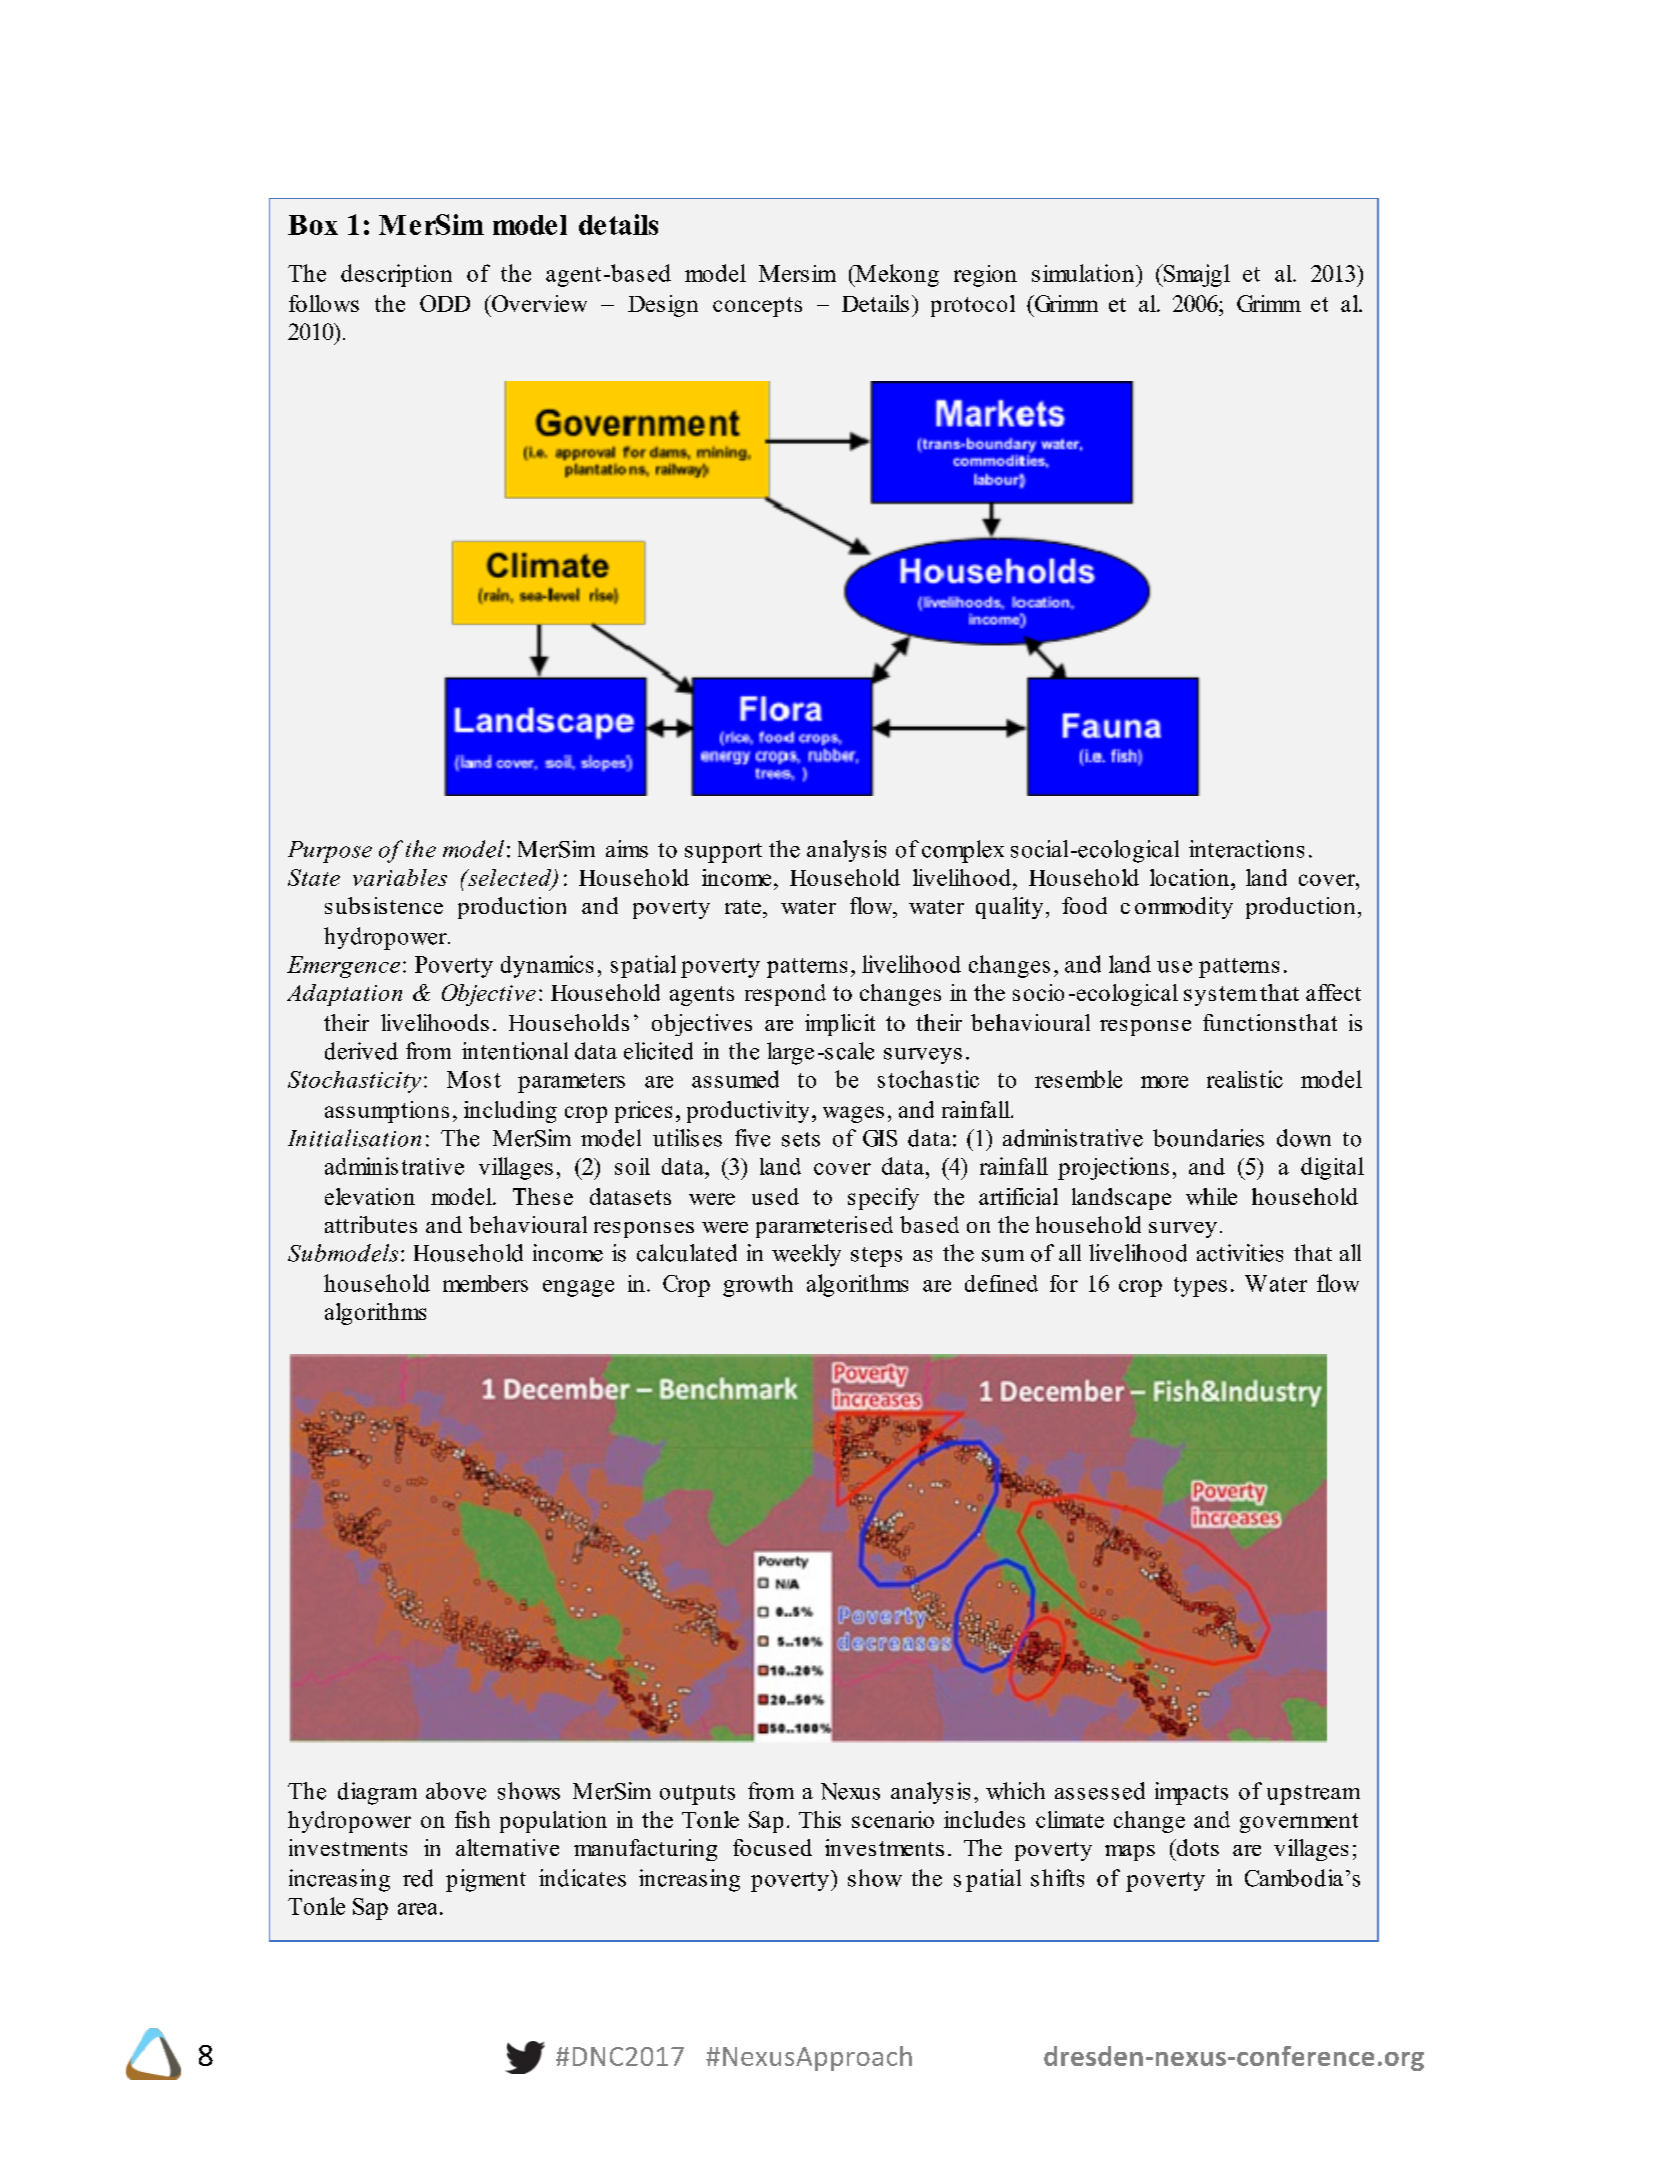  What do you see at coordinates (418, 1878) in the image?
I see `red` at bounding box center [418, 1878].
